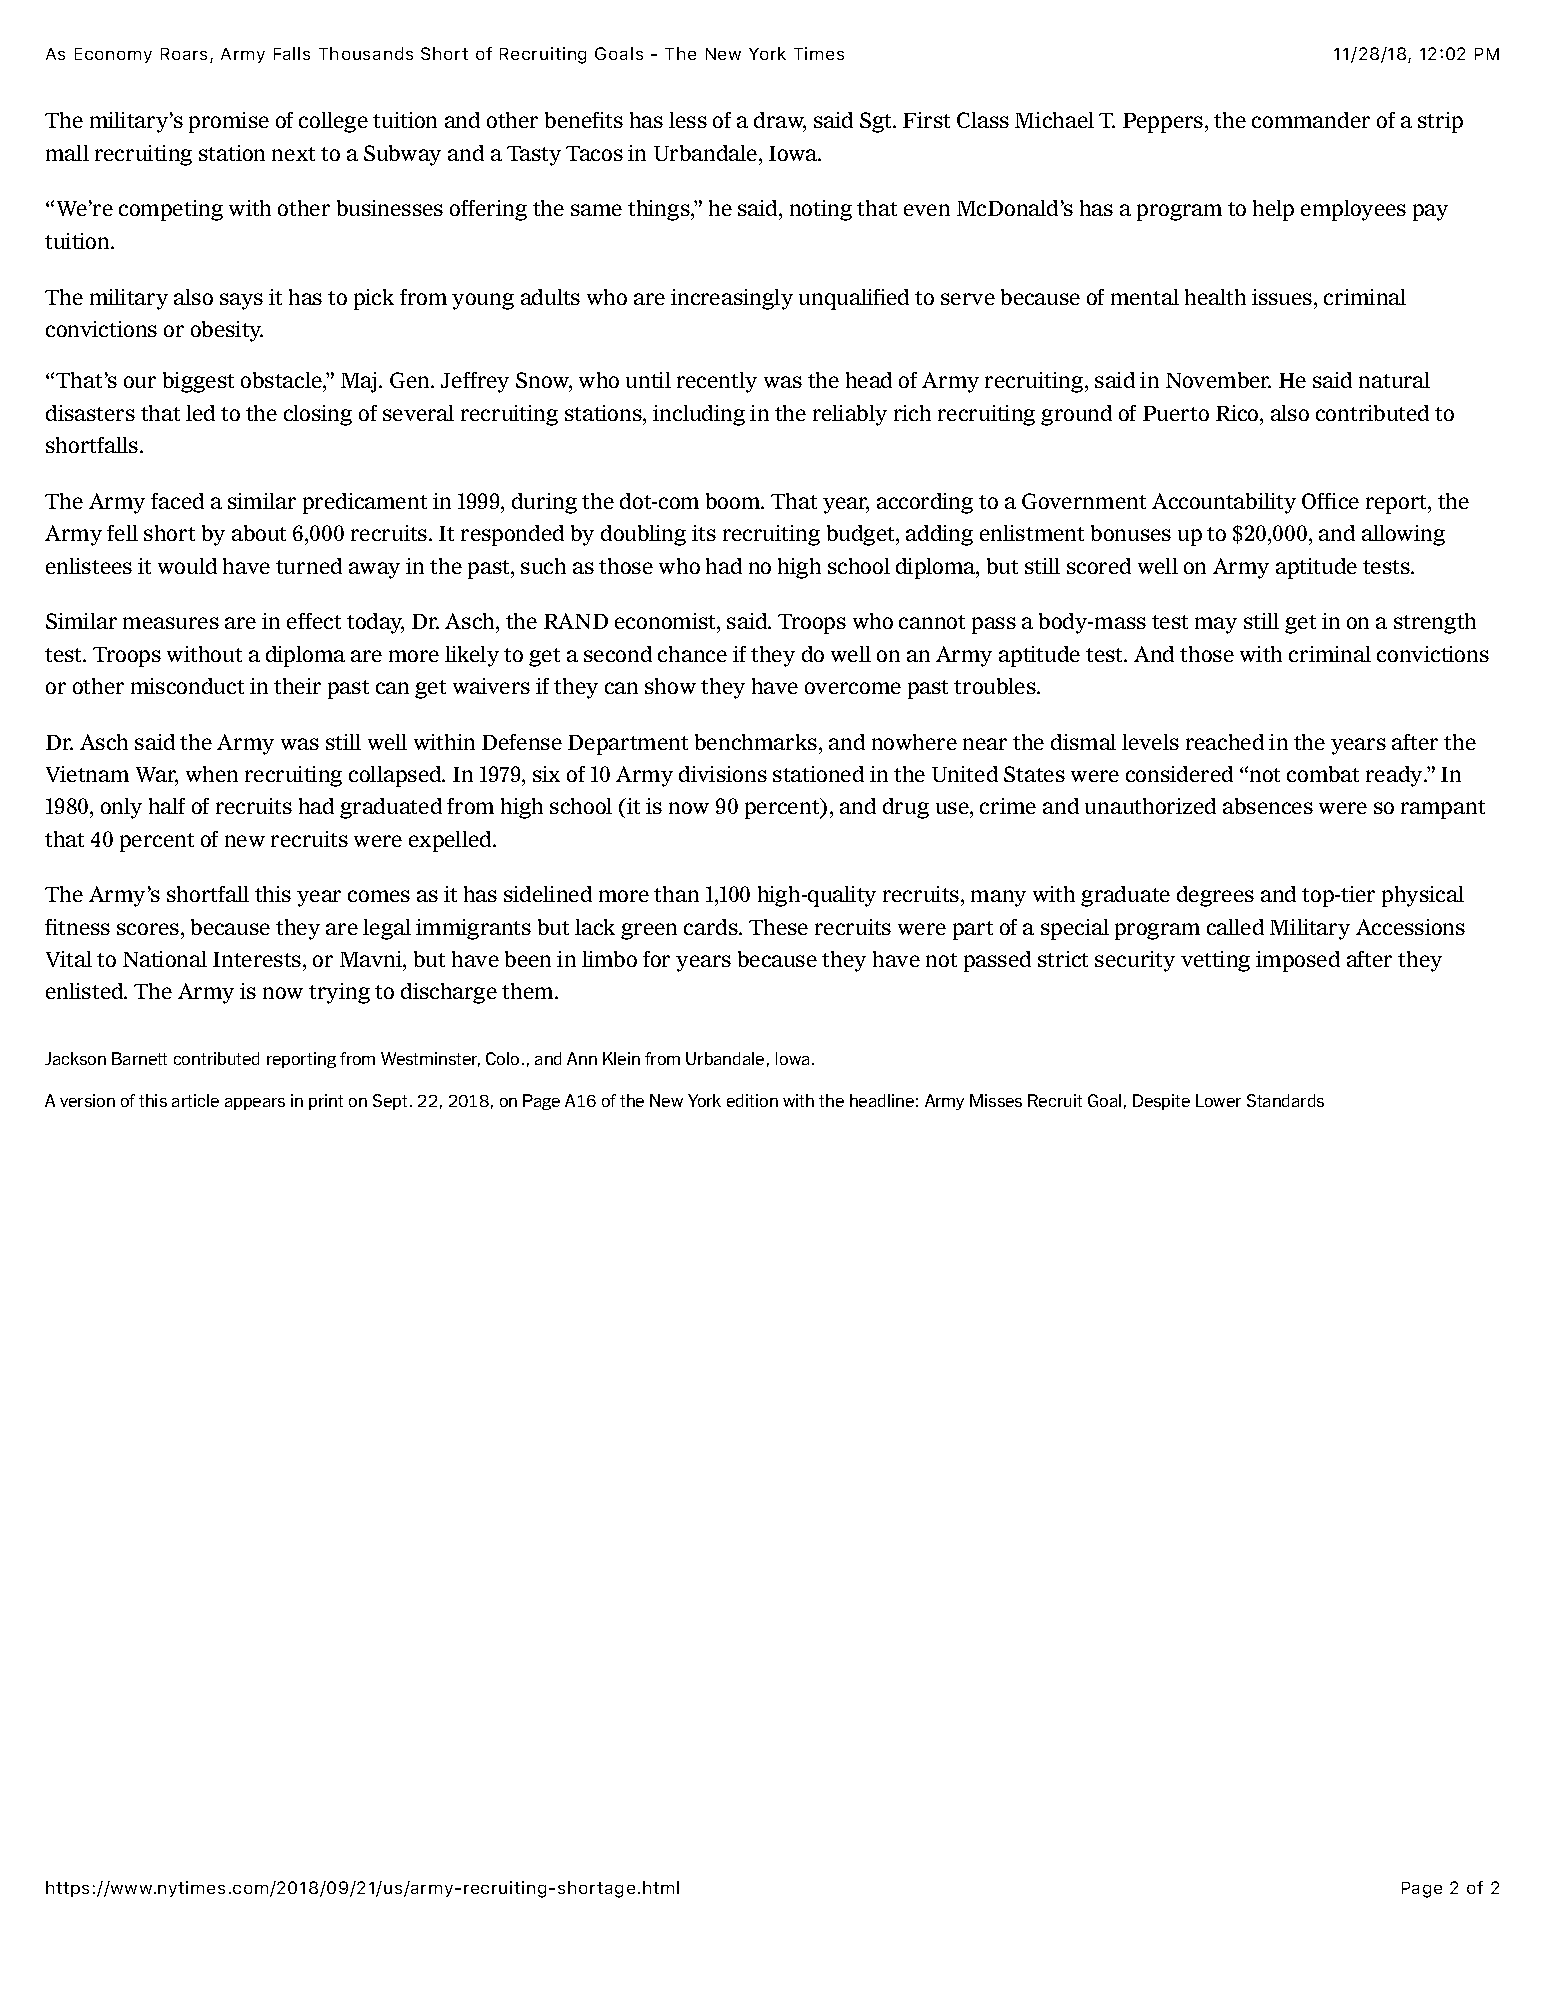 The image size is (1547, 2003). I want to click on Roars, so click(184, 54).
